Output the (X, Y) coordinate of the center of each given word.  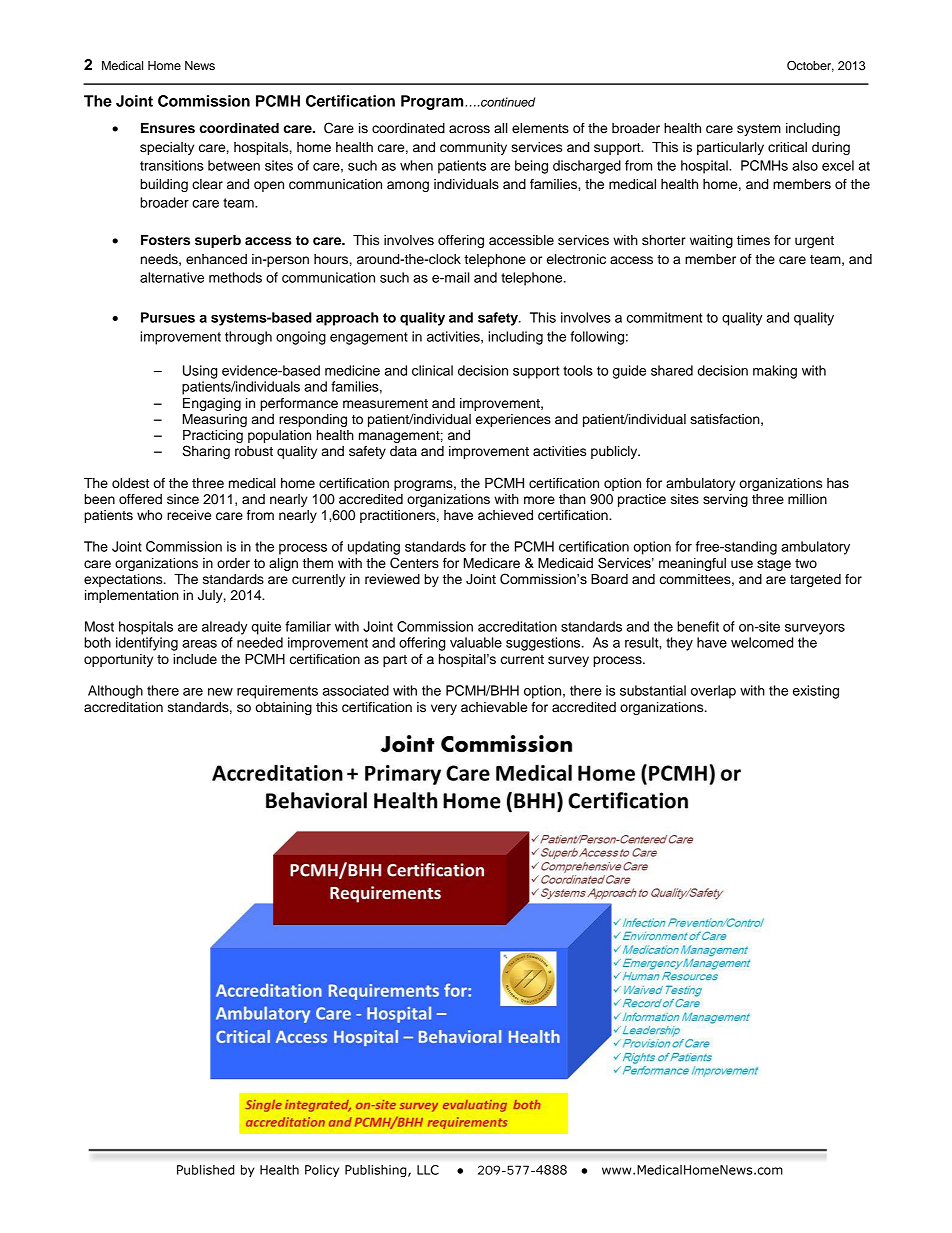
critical (787, 147)
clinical (432, 370)
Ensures (168, 128)
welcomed (762, 642)
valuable (476, 642)
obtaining (284, 708)
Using (200, 372)
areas (199, 644)
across (469, 129)
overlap (713, 692)
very (444, 709)
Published (205, 1170)
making (775, 372)
